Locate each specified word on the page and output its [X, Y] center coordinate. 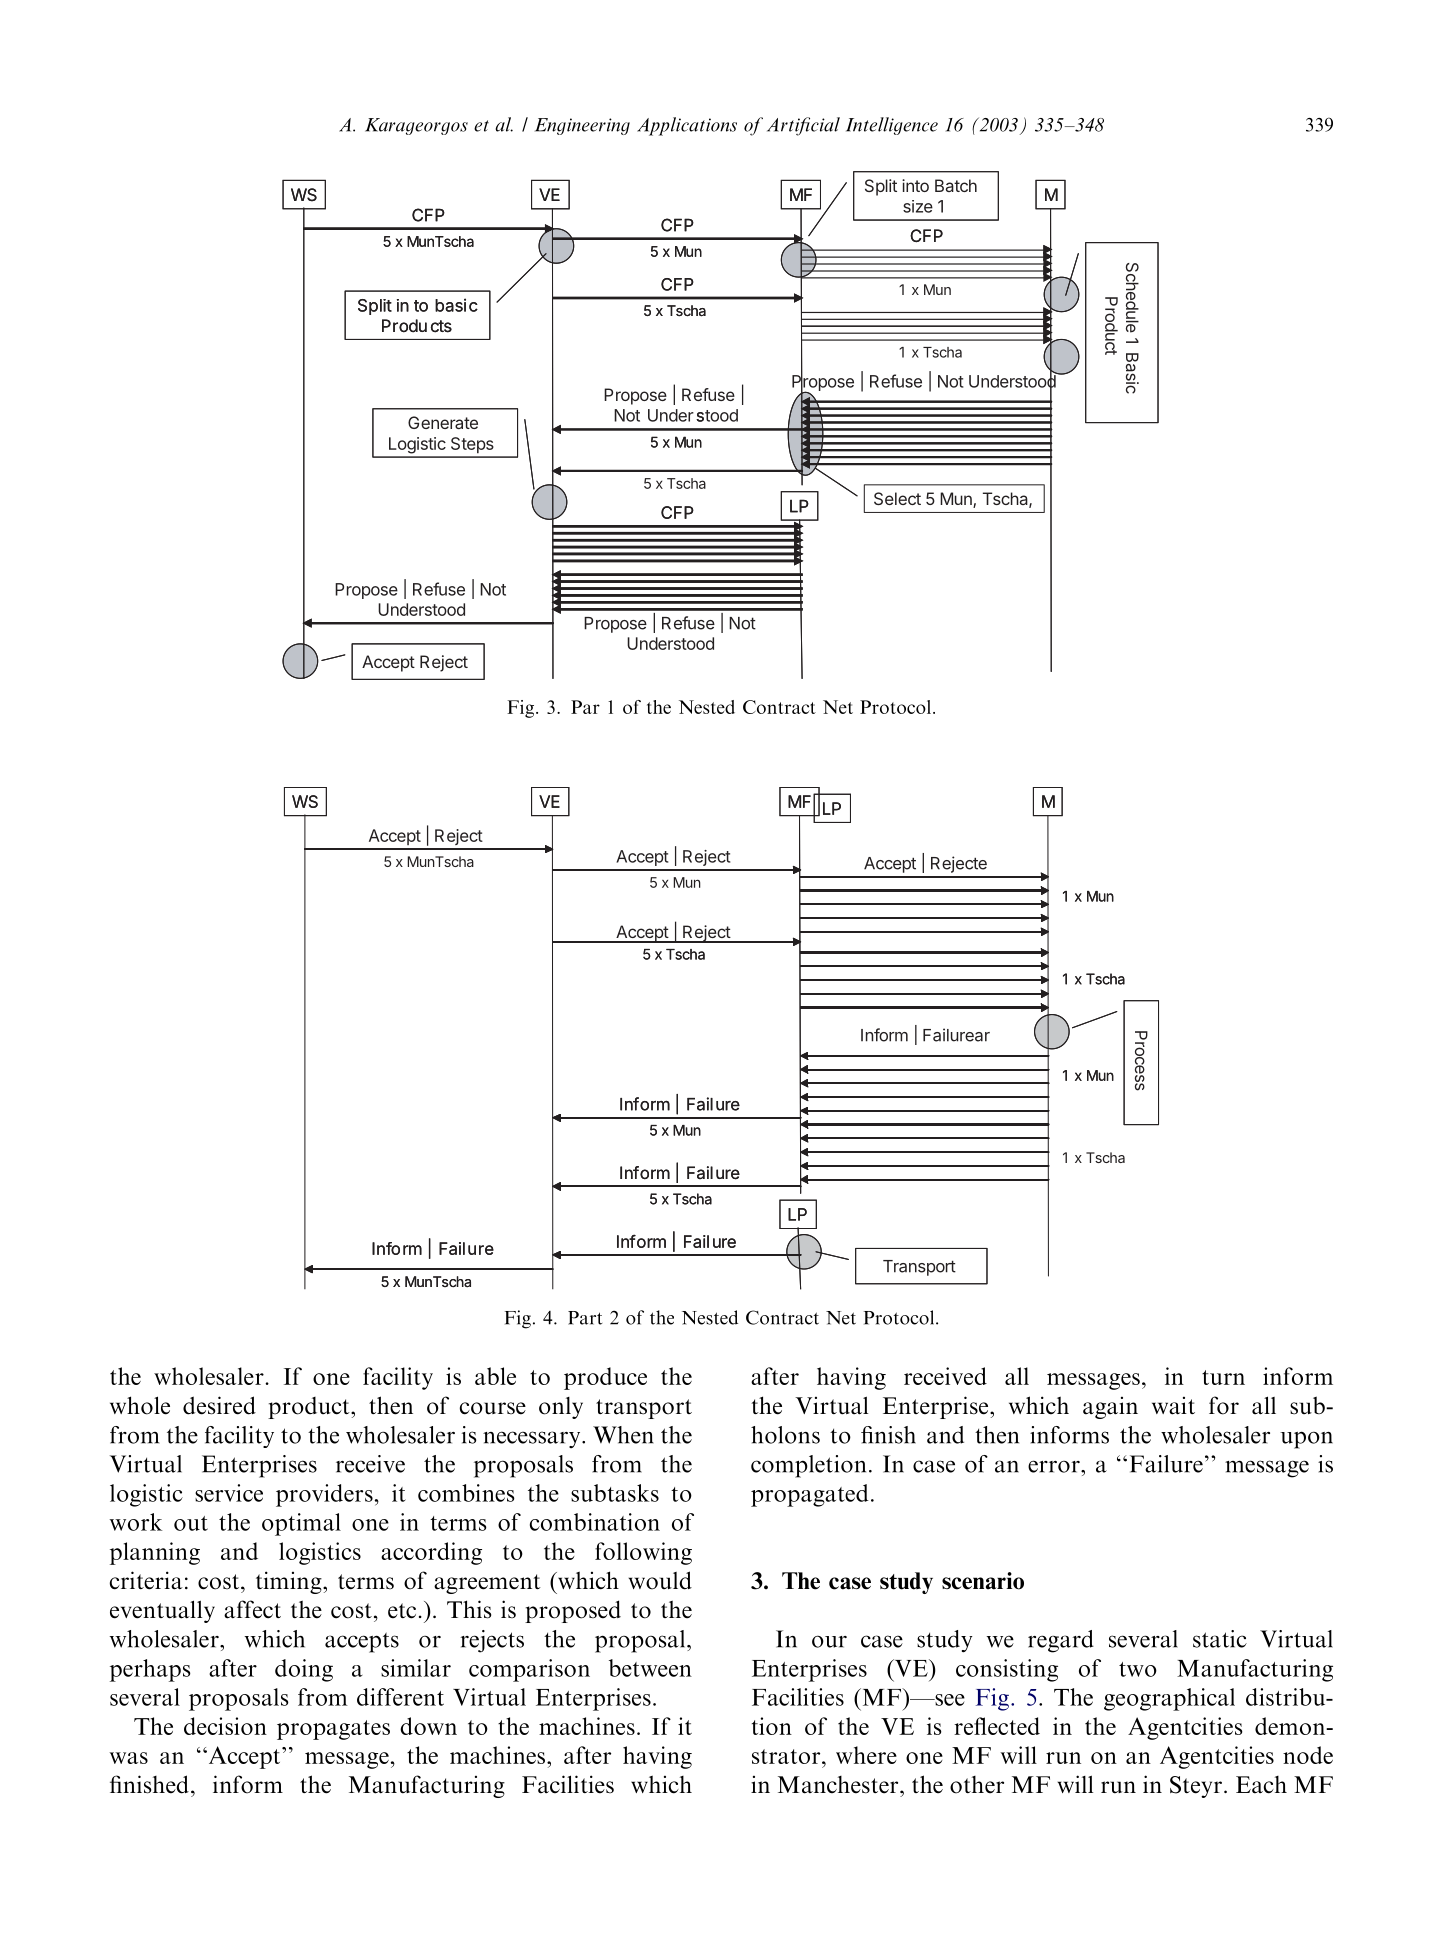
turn [1223, 1377]
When [623, 1435]
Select [897, 498]
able [495, 1376]
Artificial [803, 126]
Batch [956, 185]
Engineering [582, 126]
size [918, 206]
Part [585, 1318]
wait [1173, 1406]
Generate [443, 422]
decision [225, 1726]
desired [219, 1405]
